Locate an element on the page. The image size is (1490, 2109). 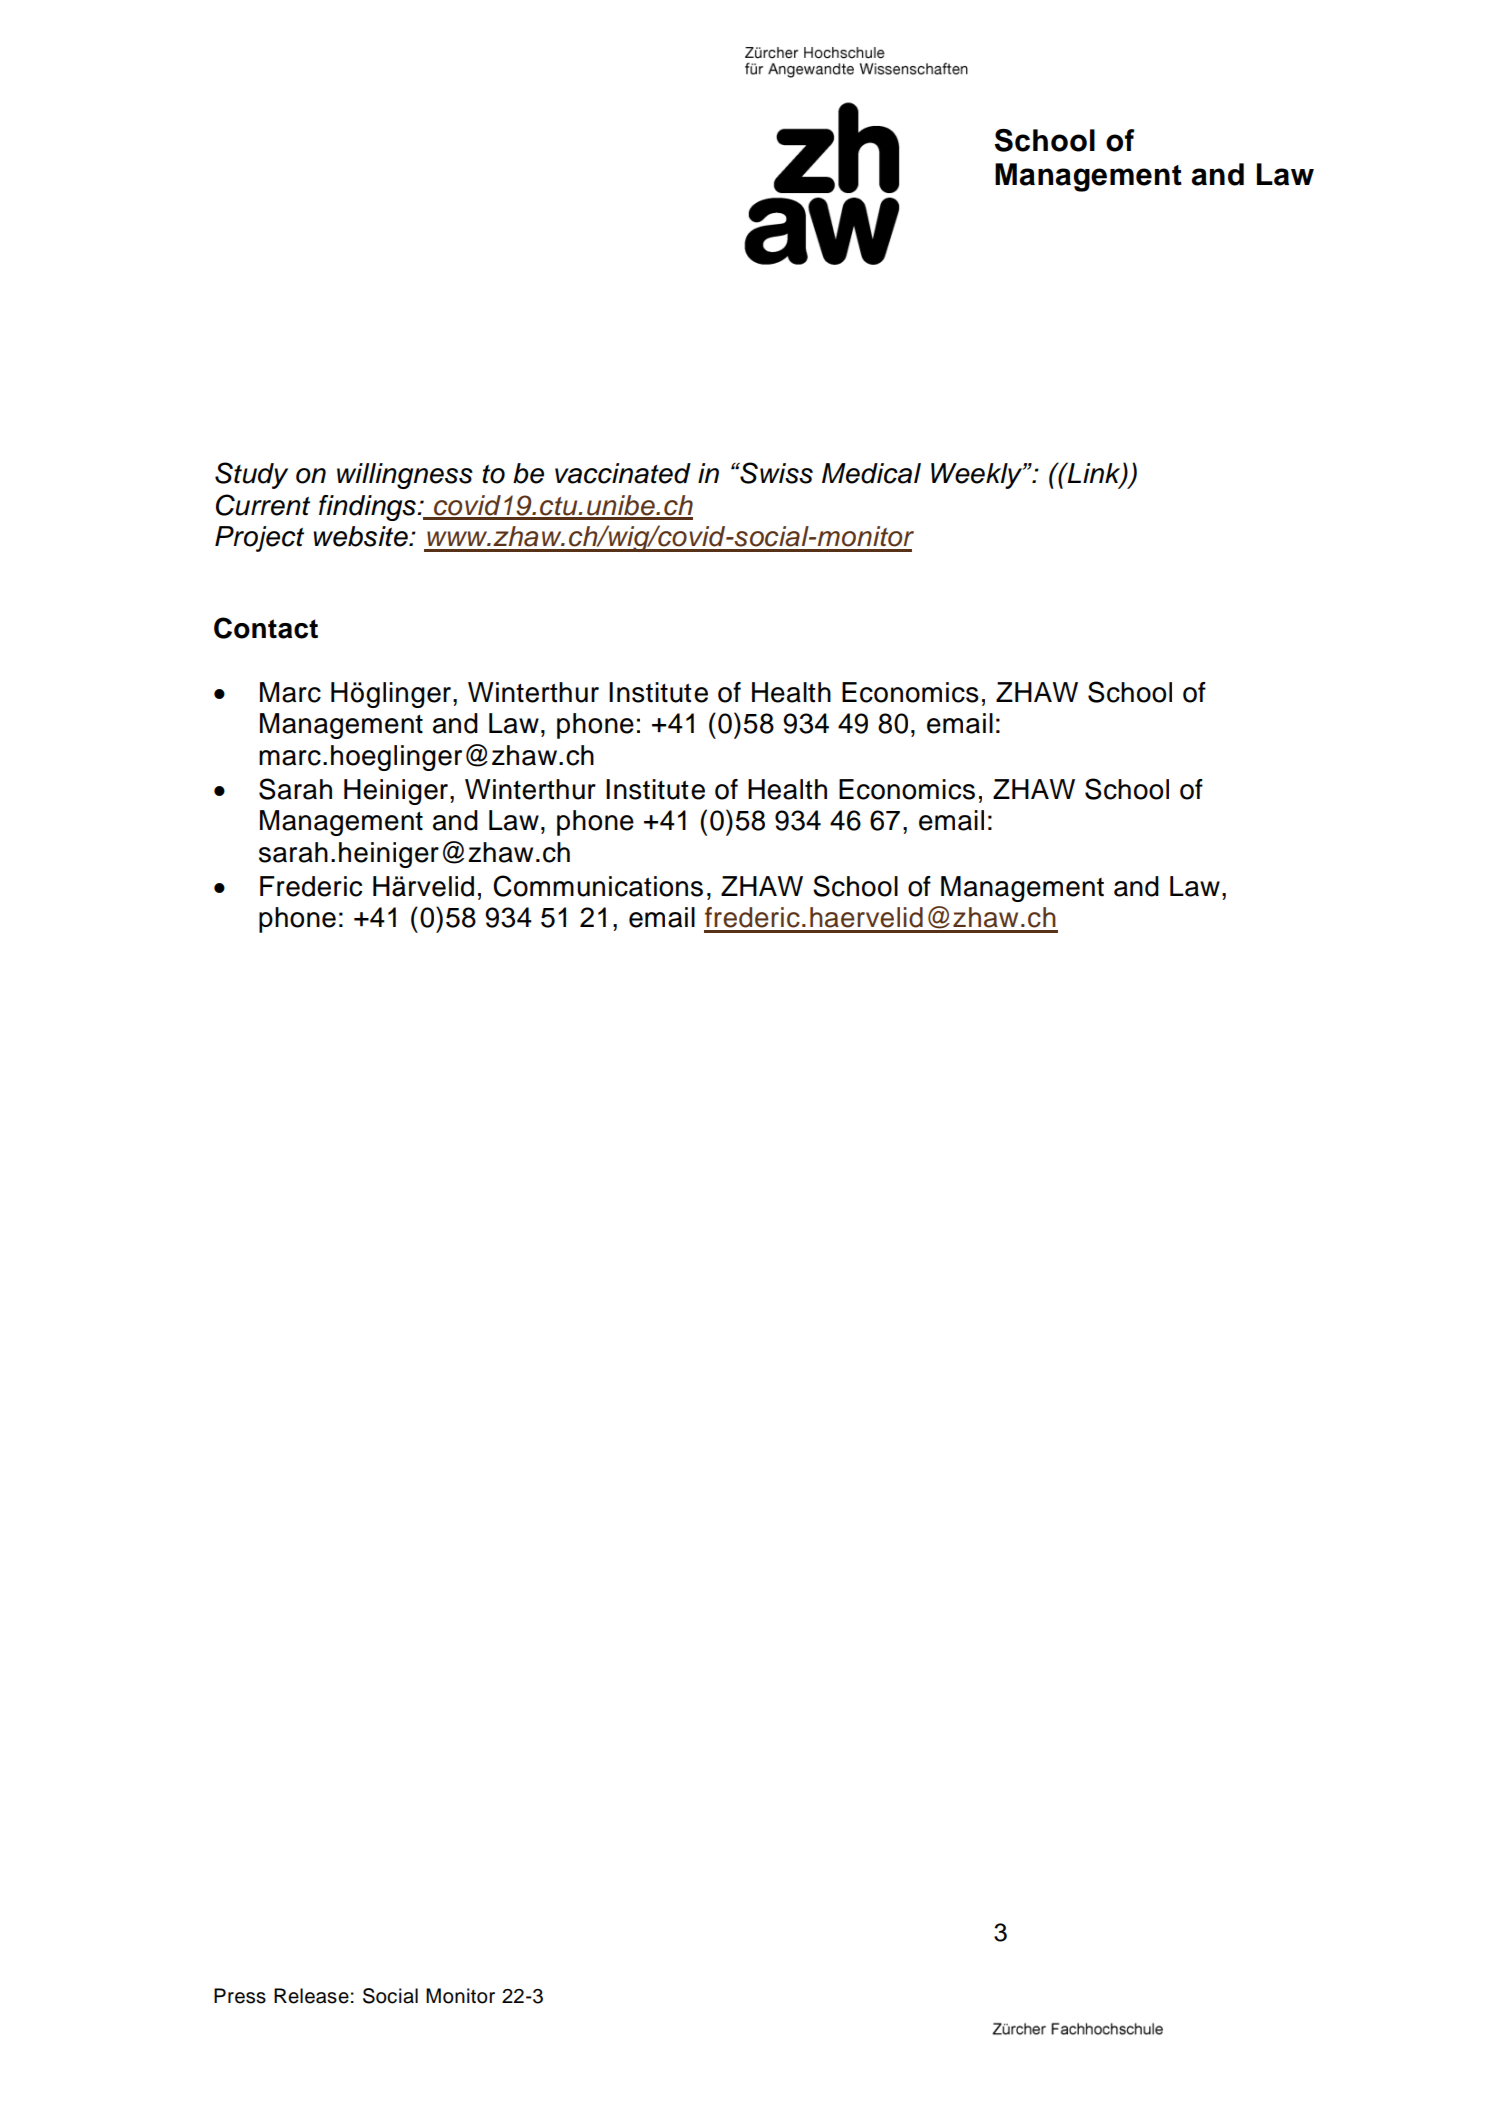
Medical is located at coordinates (871, 473).
